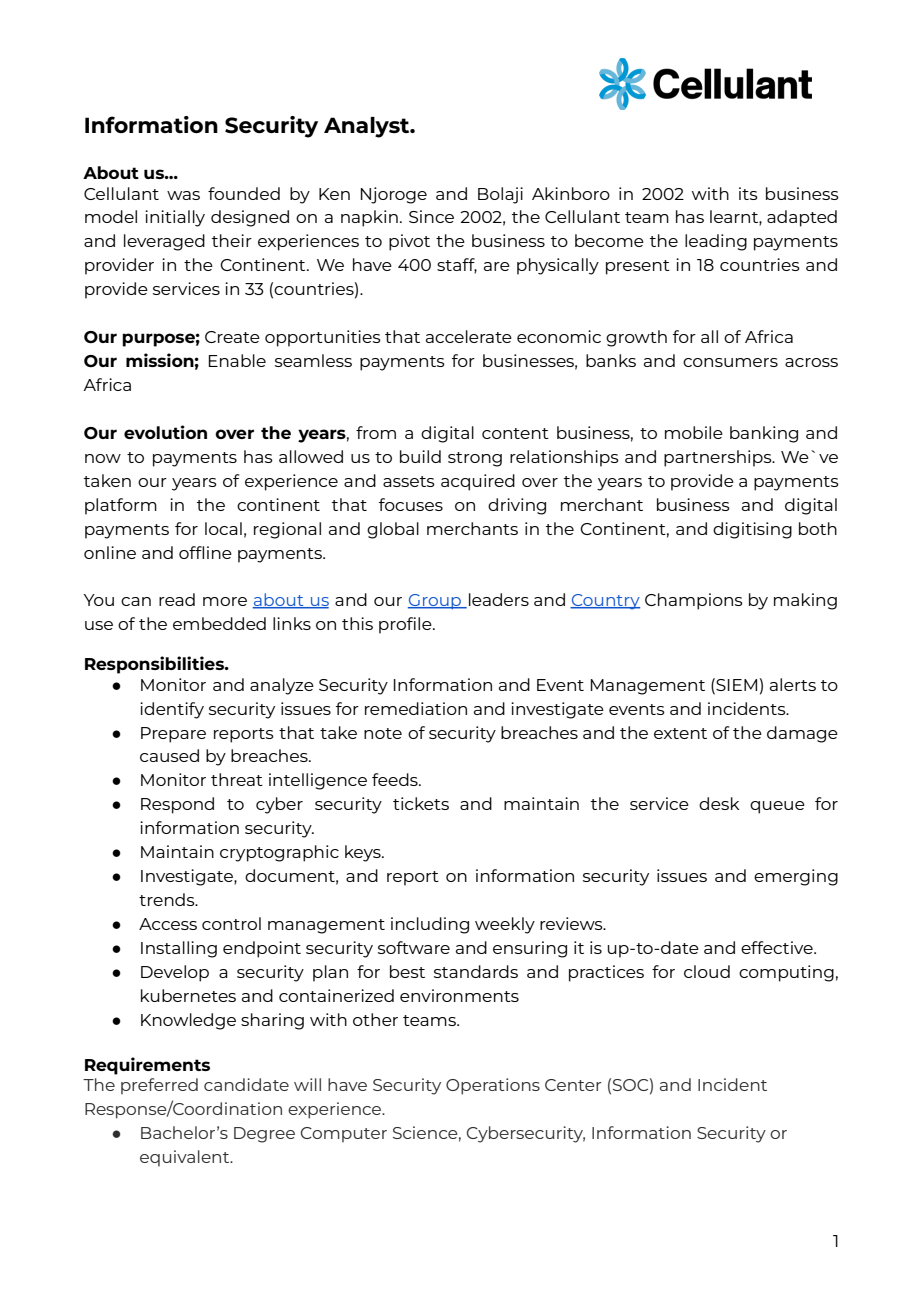 This document has width=924, height=1307. Describe the element at coordinates (476, 971) in the document. I see `standards` at that location.
